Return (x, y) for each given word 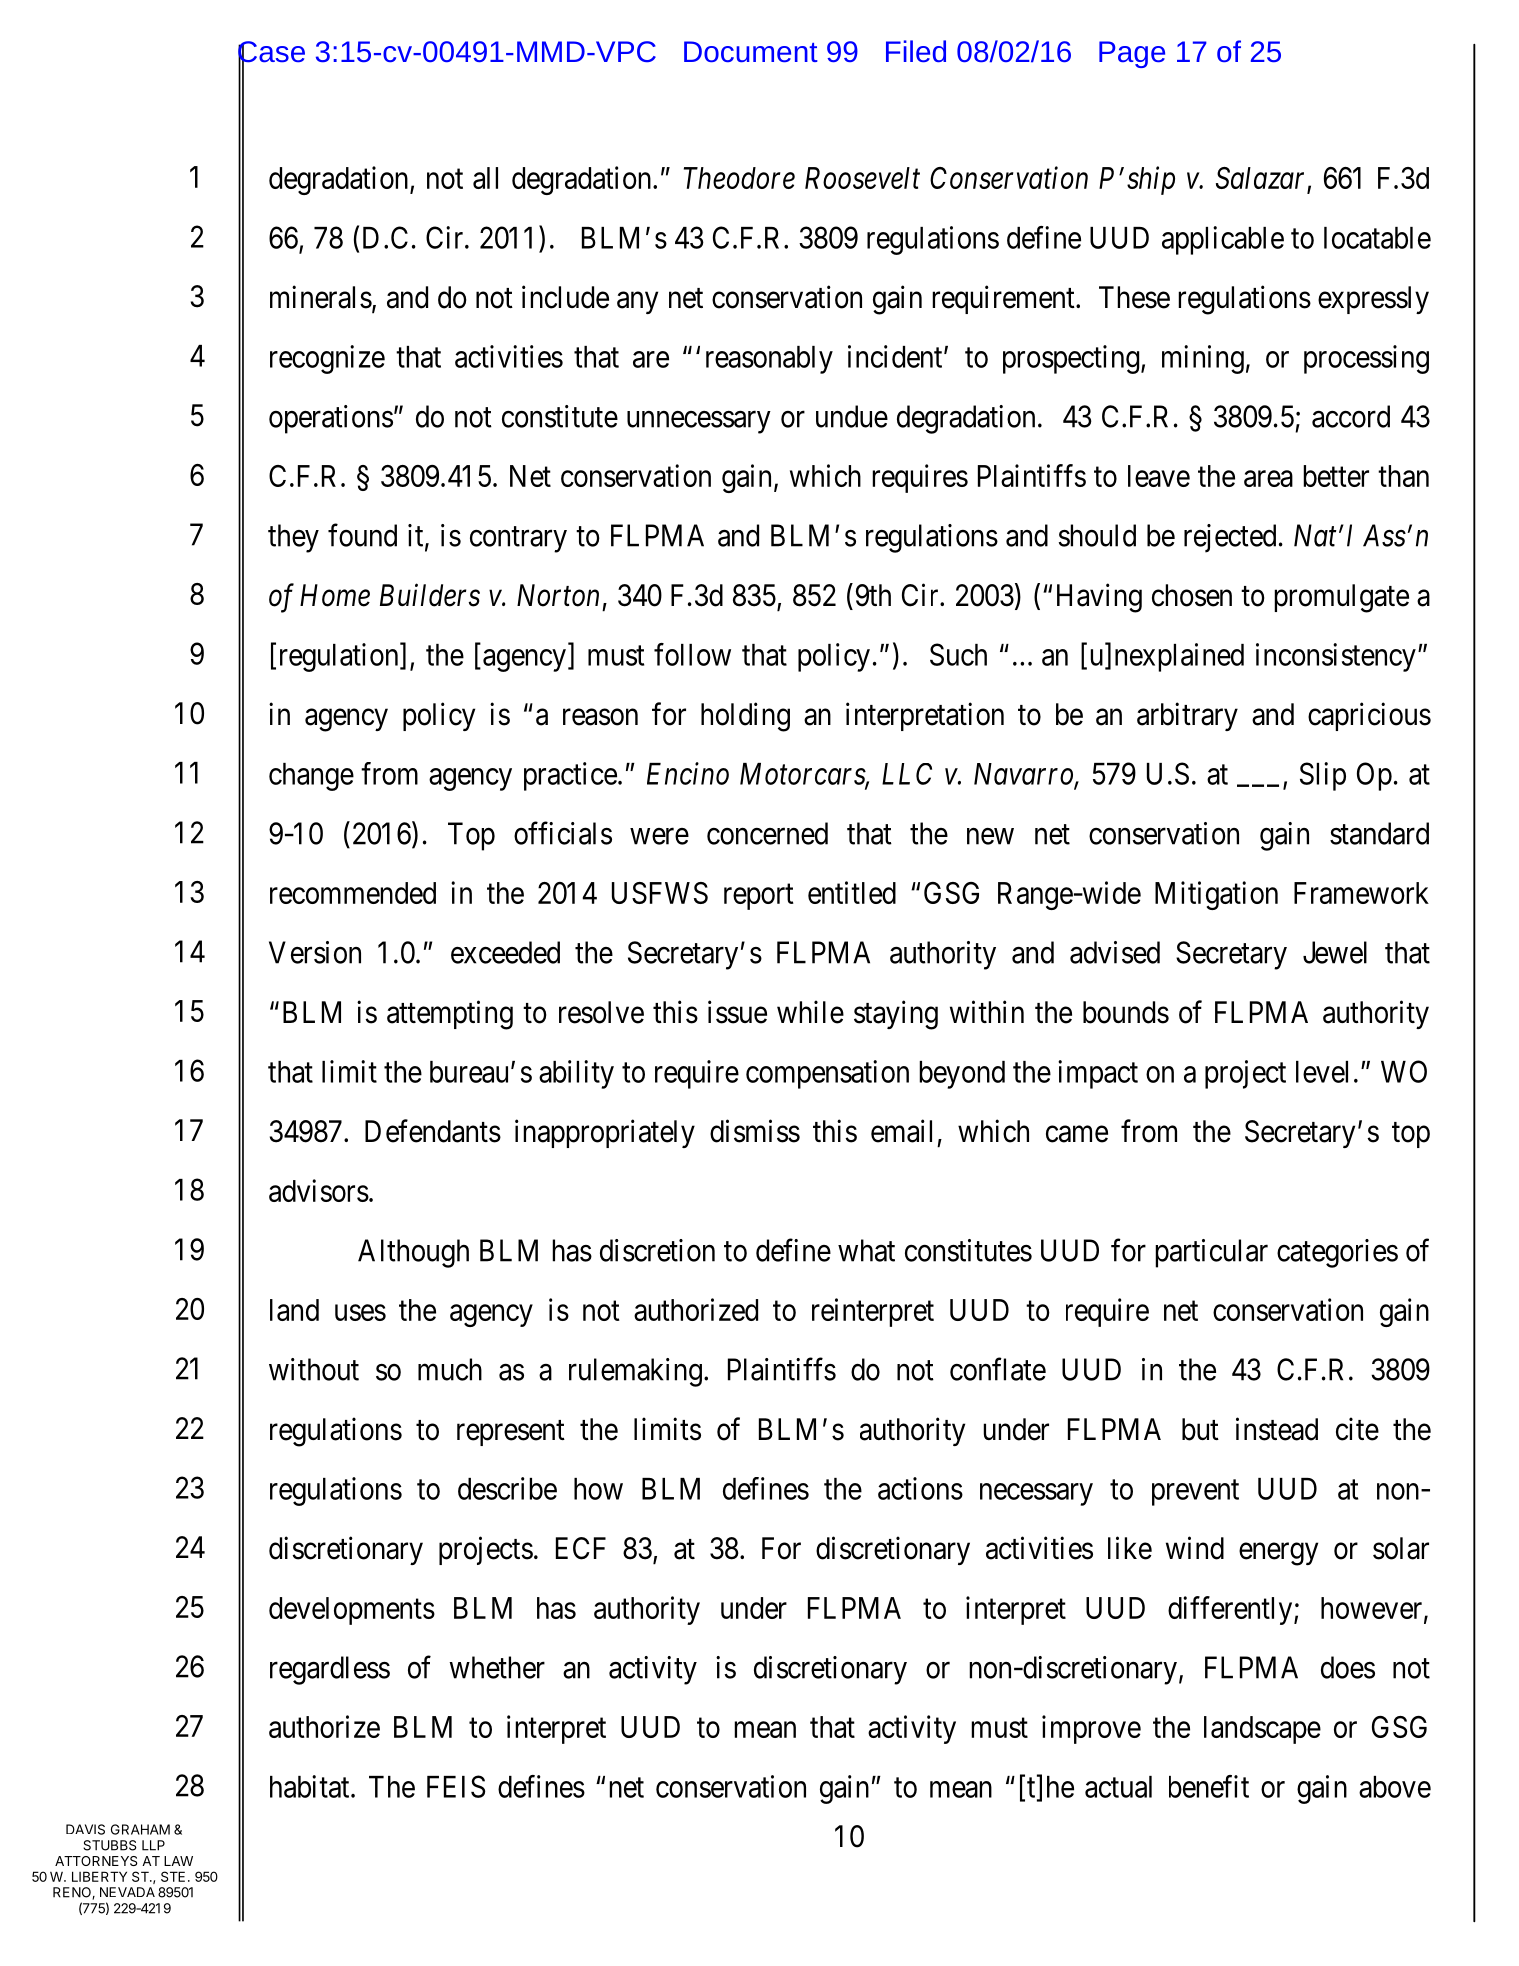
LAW (178, 1861)
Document (751, 51)
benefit (1209, 1786)
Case (271, 53)
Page (1132, 54)
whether (497, 1667)
